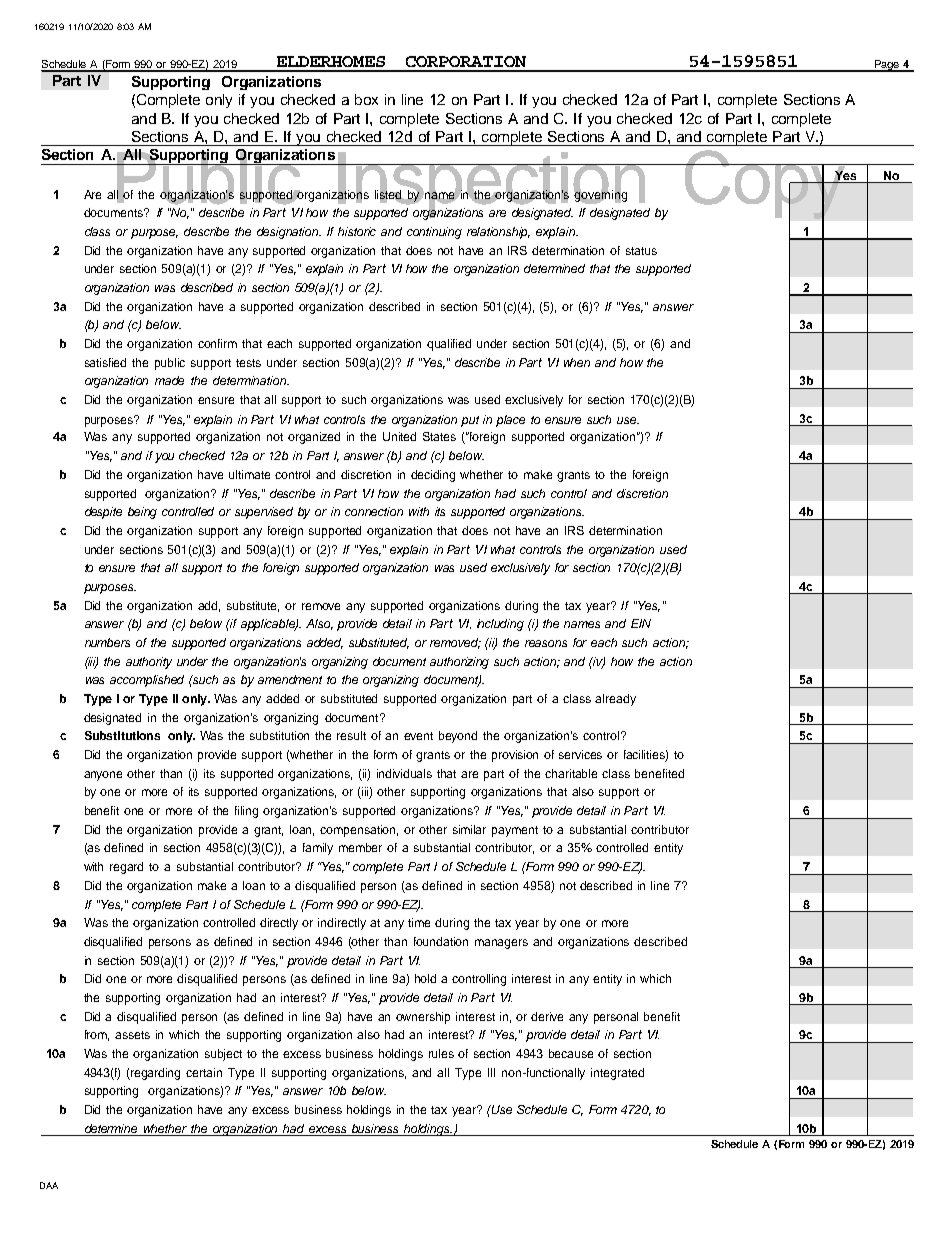 The image size is (952, 1233). I want to click on Page, so click(886, 66).
